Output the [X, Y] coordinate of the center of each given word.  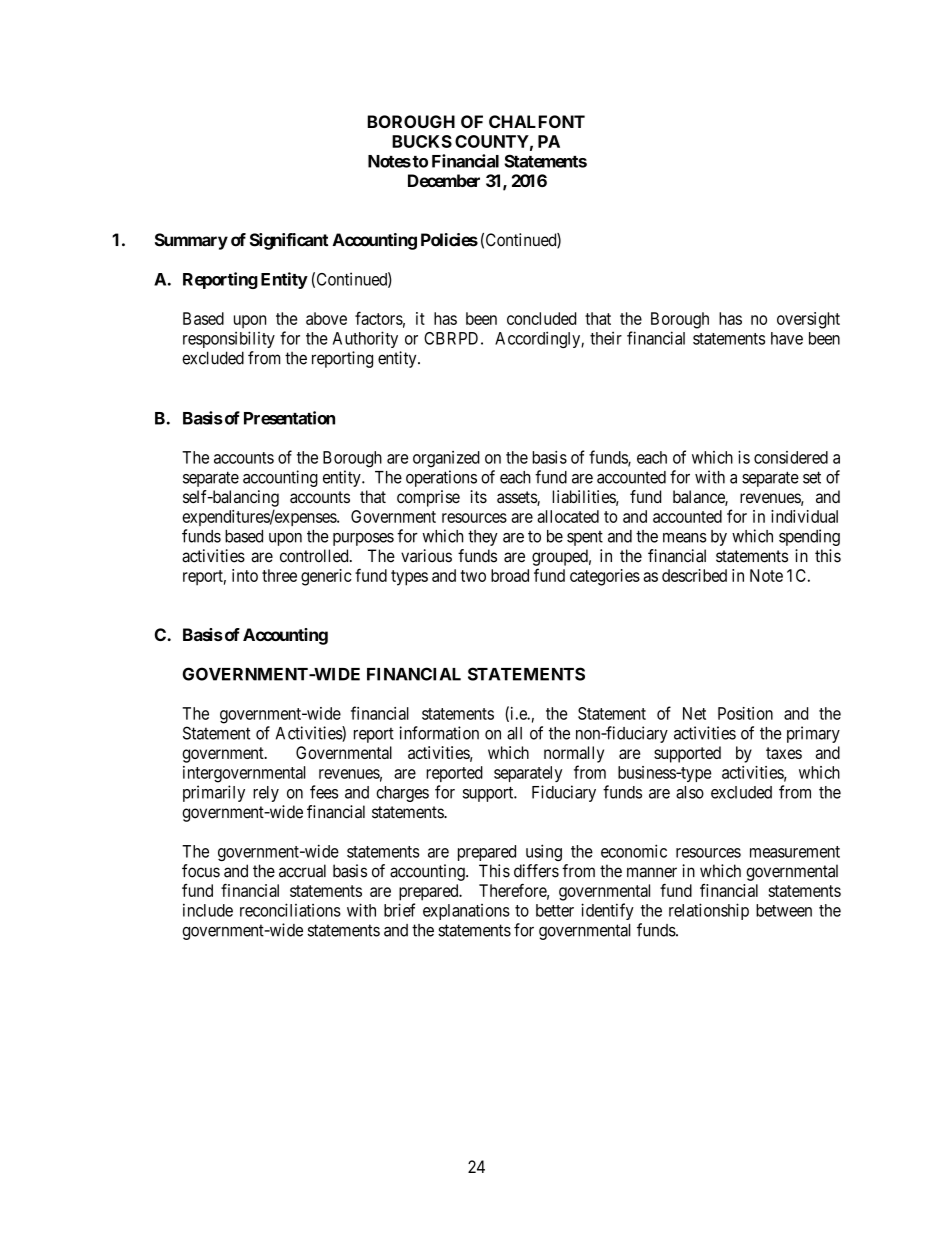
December [444, 180]
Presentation [289, 418]
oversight [808, 320]
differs [536, 871]
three [279, 575]
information [439, 733]
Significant [289, 241]
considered [791, 457]
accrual [302, 871]
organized [446, 459]
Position [745, 713]
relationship [709, 911]
